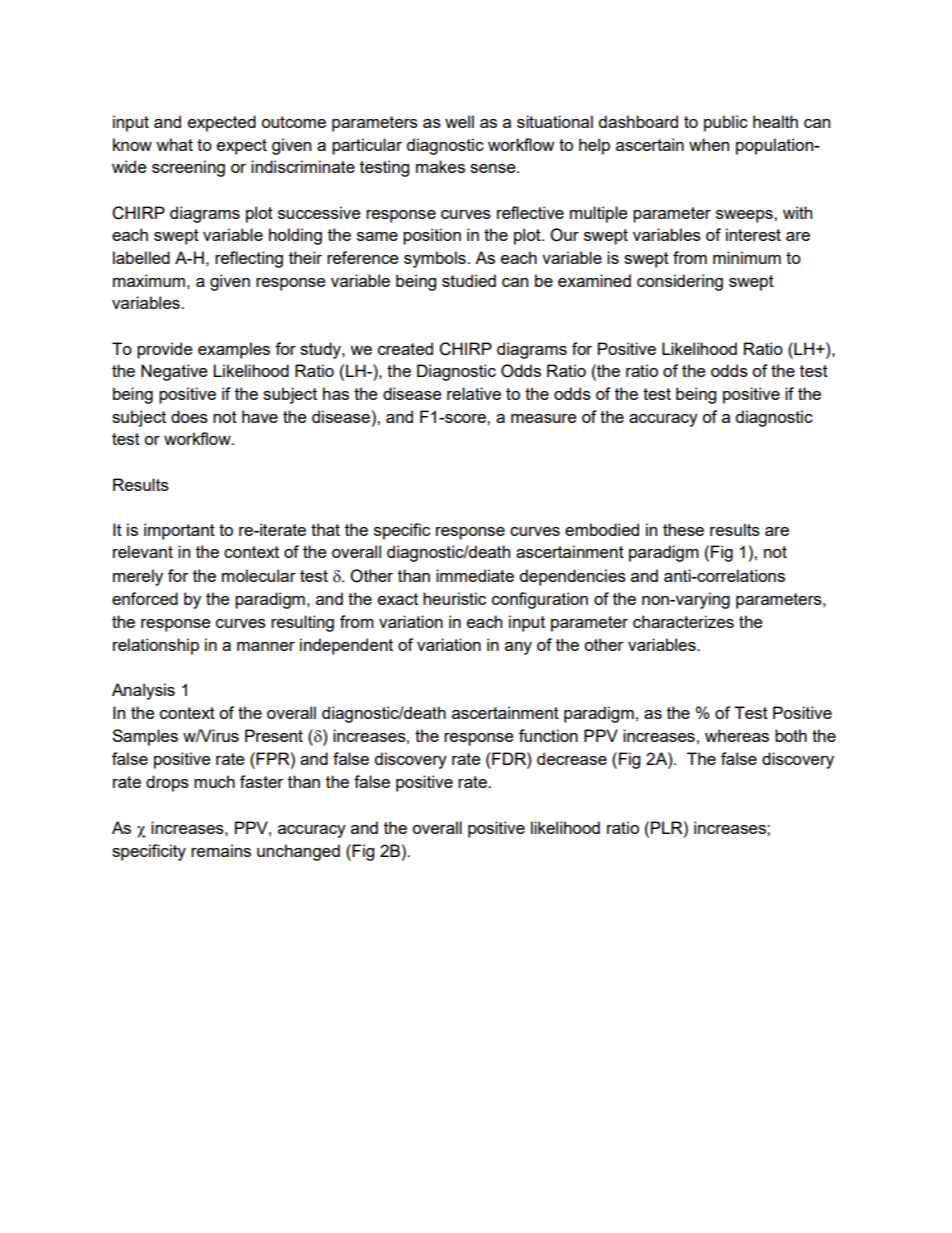  Describe the element at coordinates (221, 850) in the image. I see `remains` at that location.
